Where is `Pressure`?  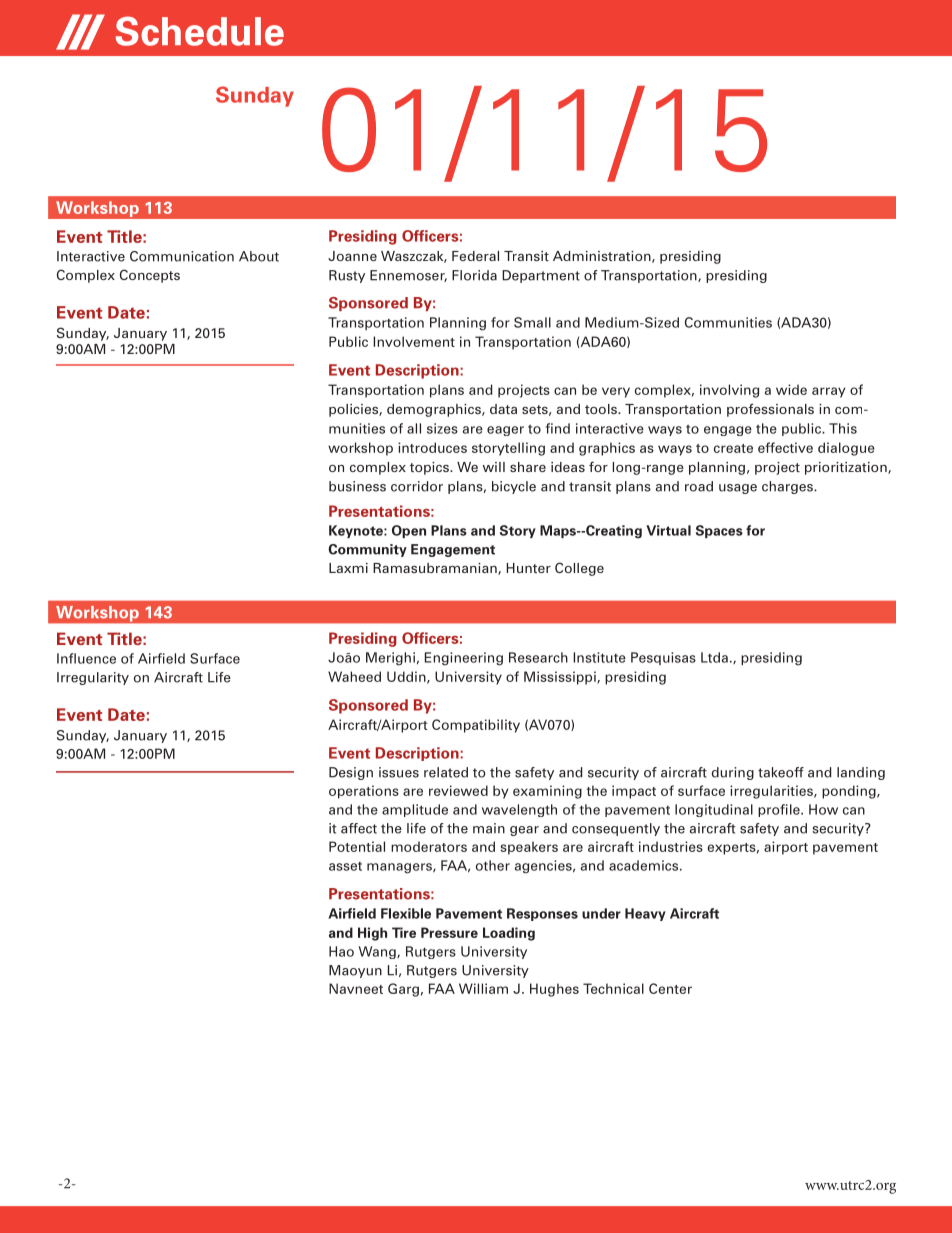 Pressure is located at coordinates (449, 932).
